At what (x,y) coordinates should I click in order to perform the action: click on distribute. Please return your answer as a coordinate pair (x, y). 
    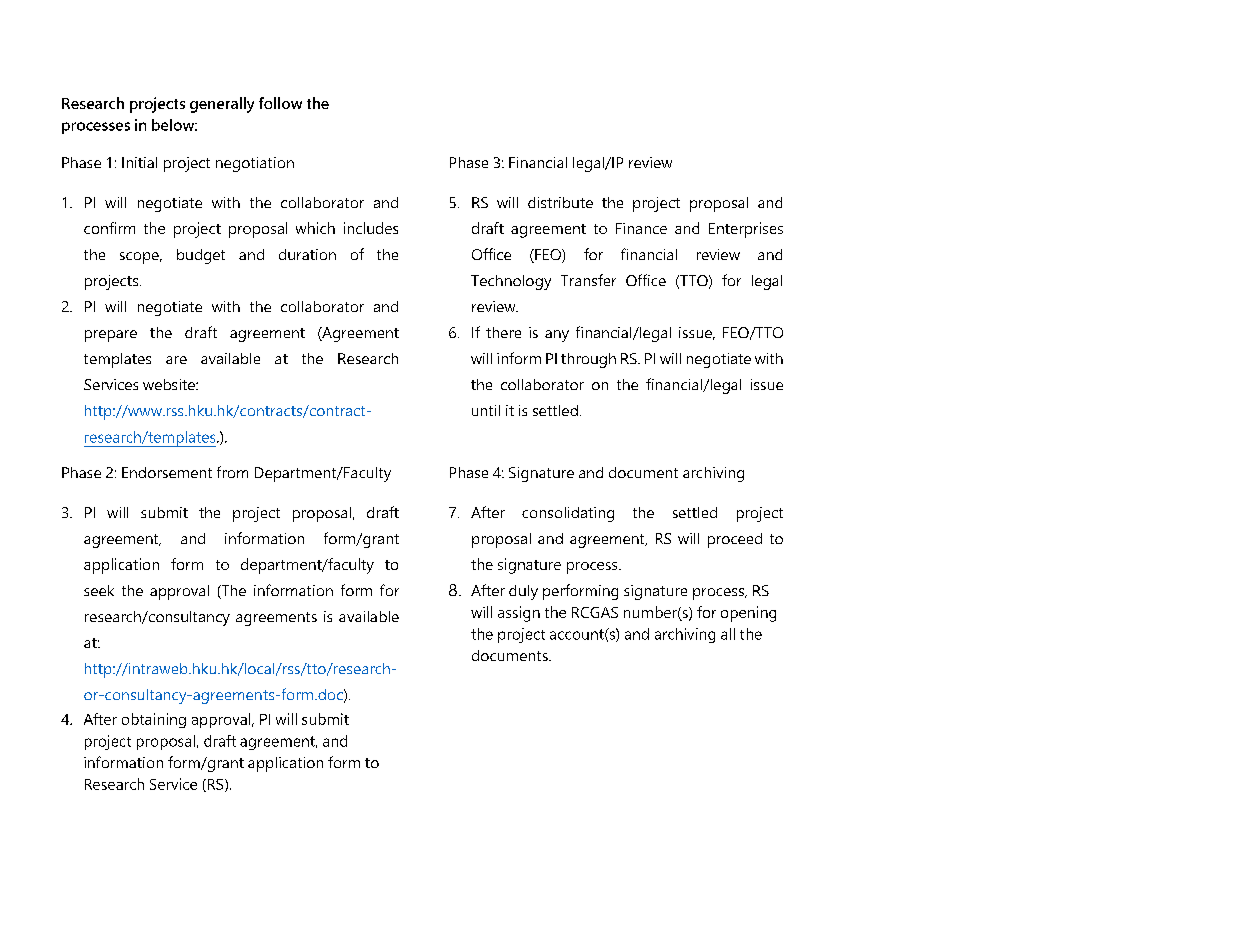
    Looking at the image, I should click on (560, 202).
